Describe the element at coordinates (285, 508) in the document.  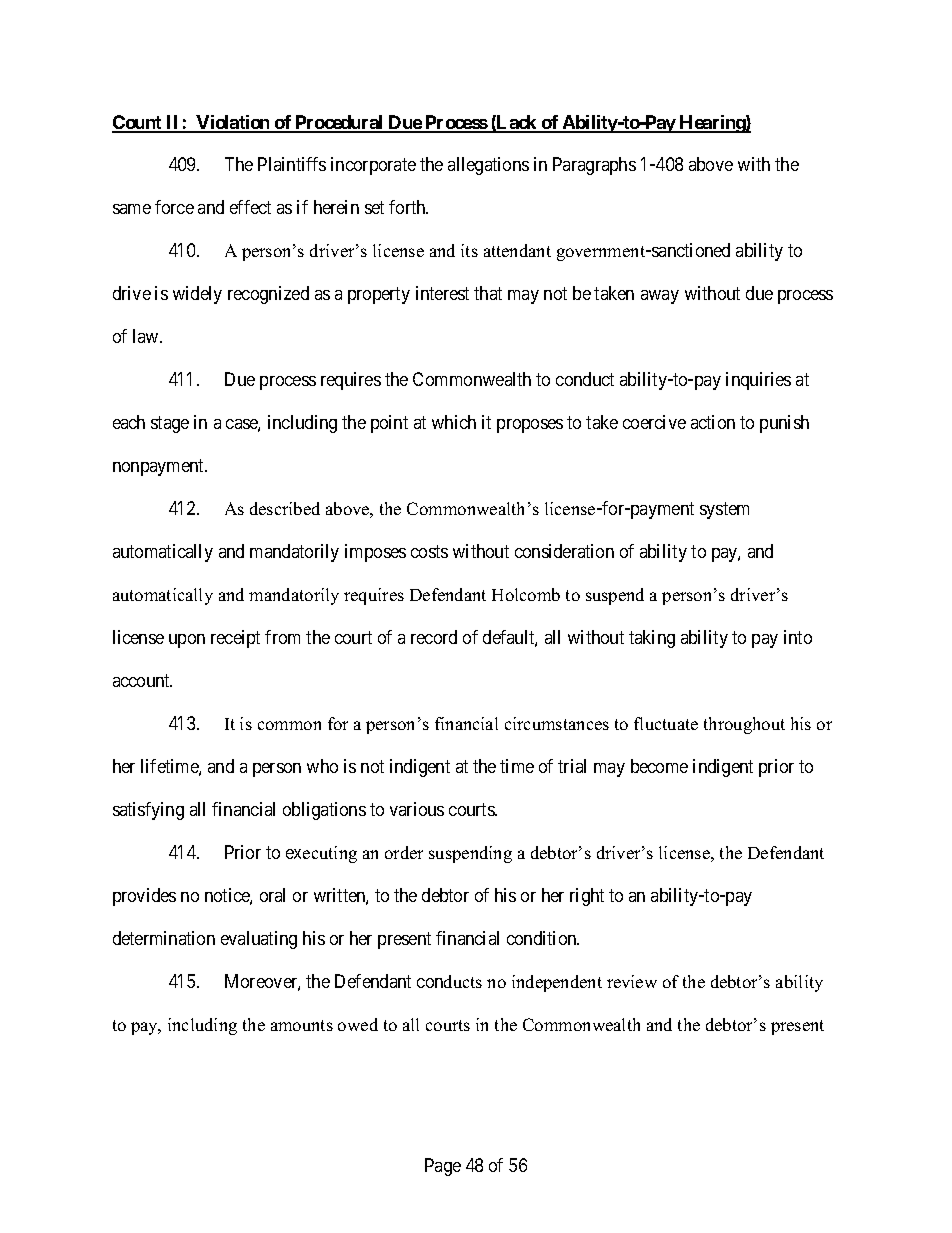
I see `described` at that location.
